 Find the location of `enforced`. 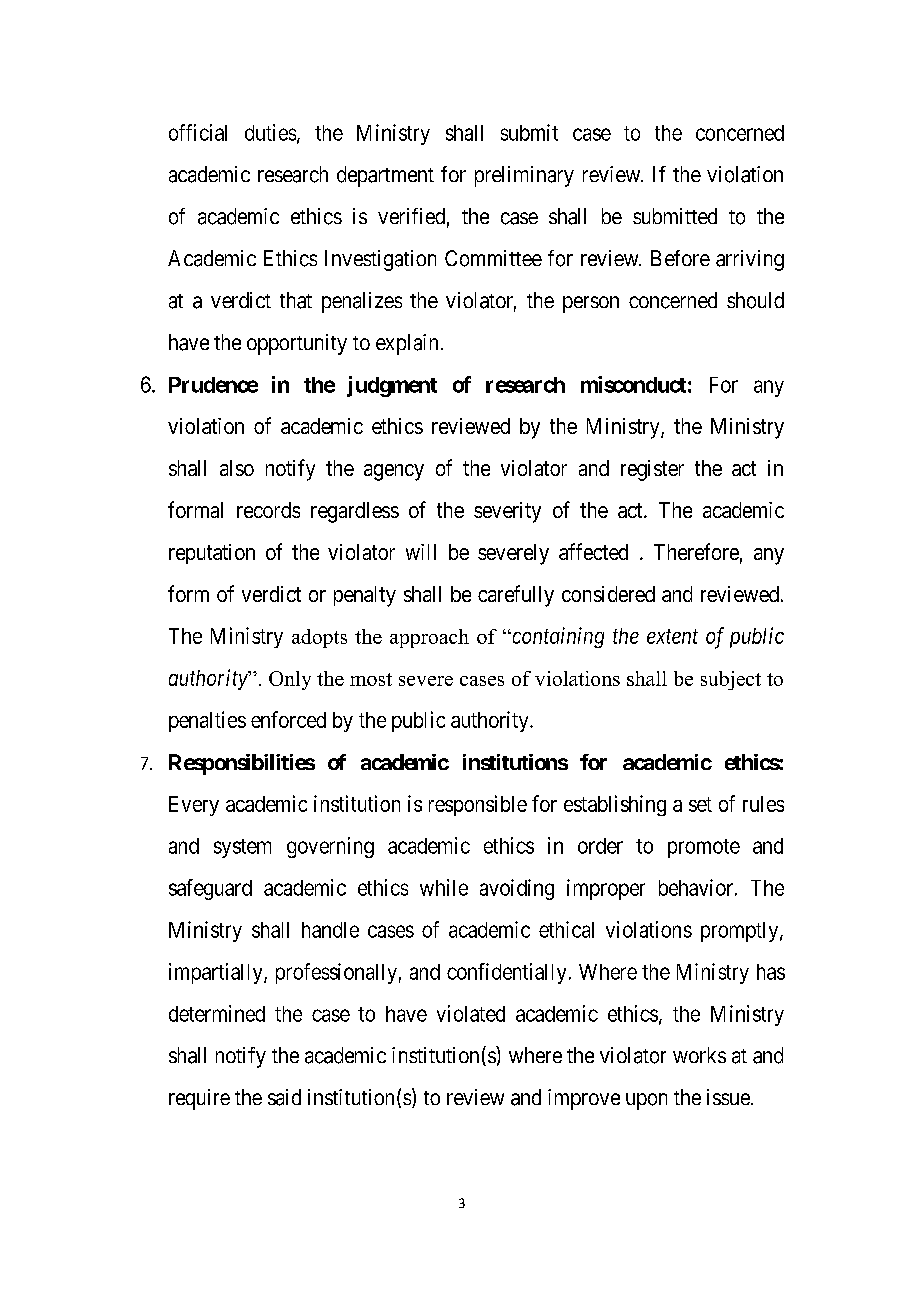

enforced is located at coordinates (288, 719).
